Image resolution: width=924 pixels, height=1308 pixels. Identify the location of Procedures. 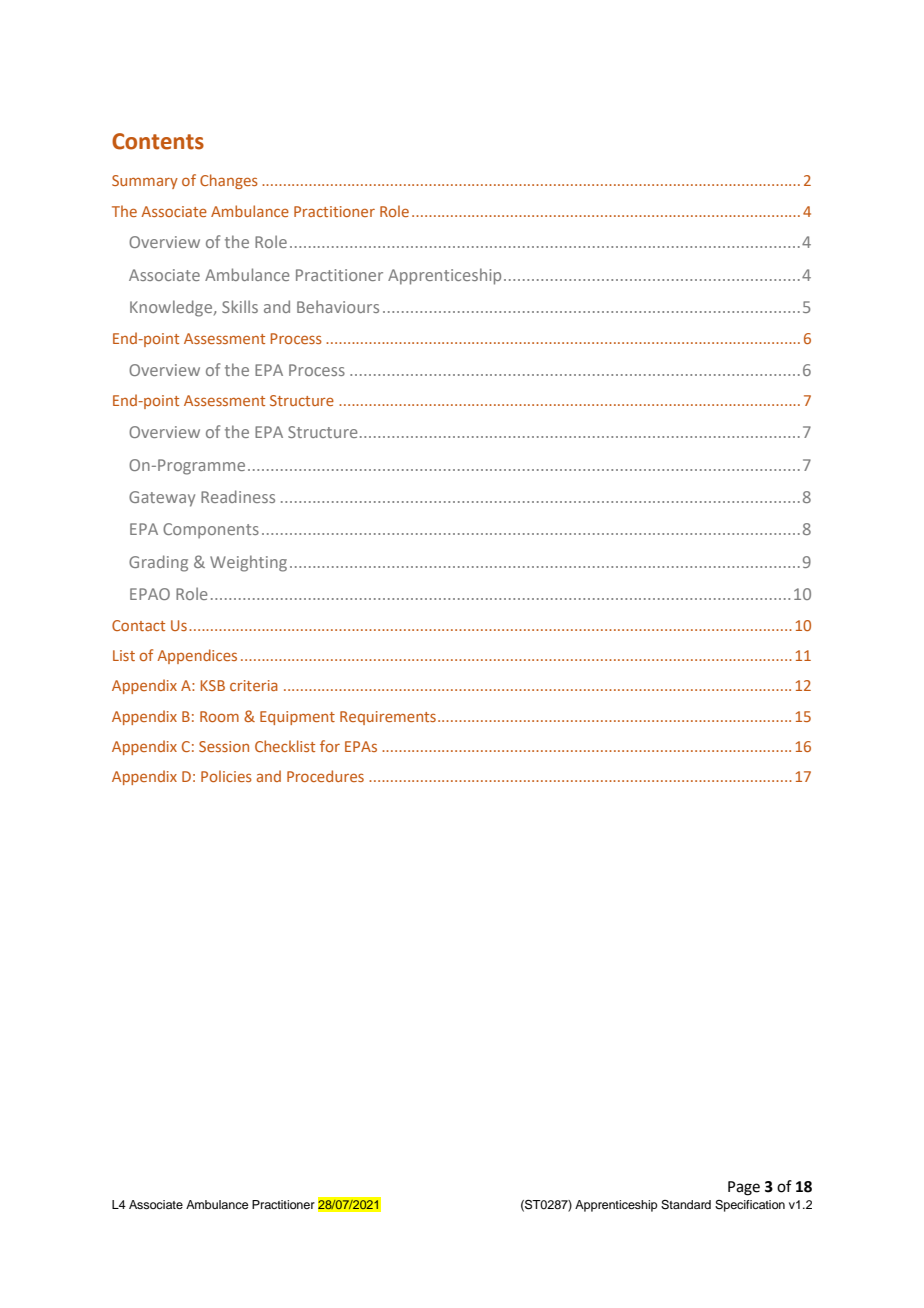
(325, 776).
